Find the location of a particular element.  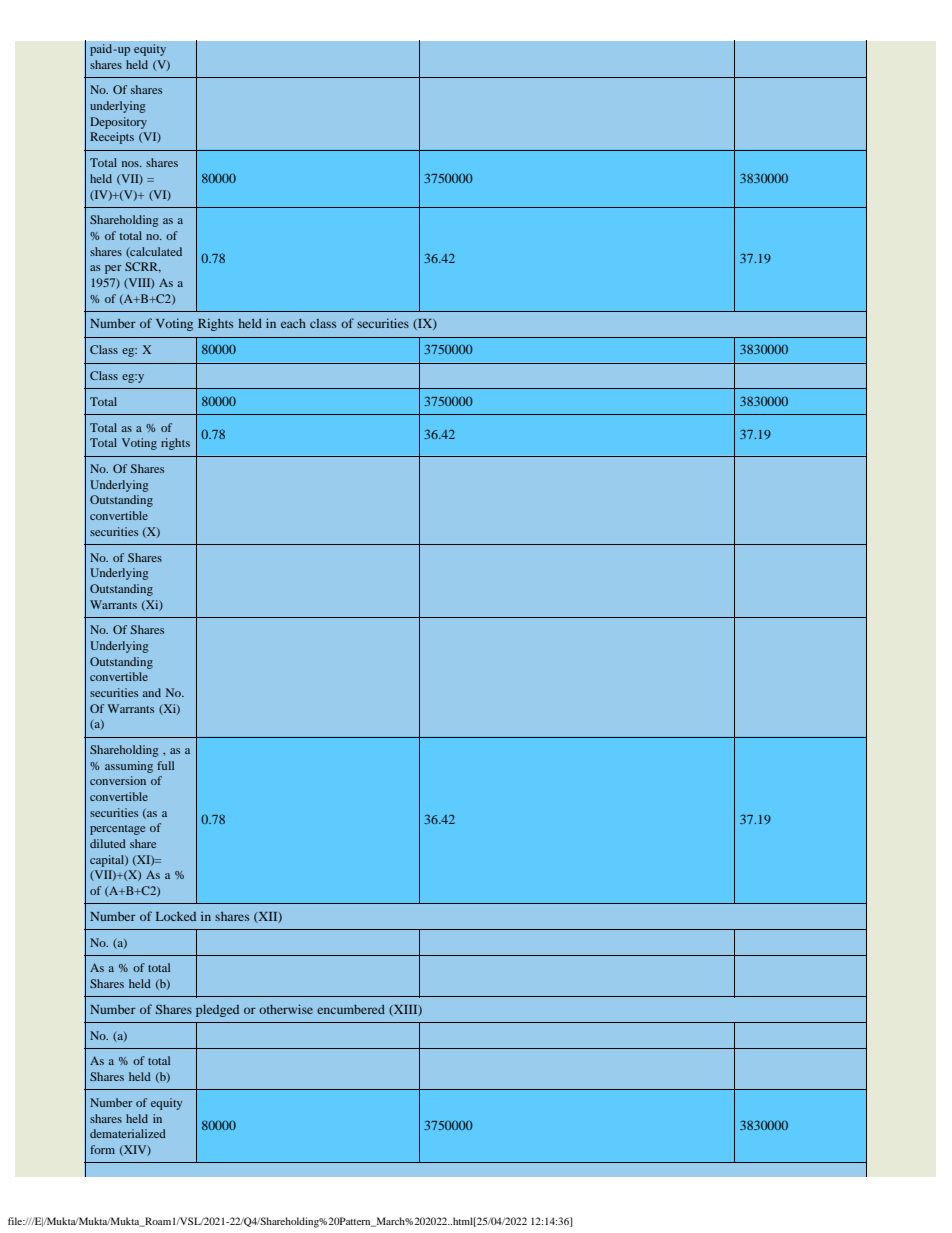

assuming is located at coordinates (129, 767).
